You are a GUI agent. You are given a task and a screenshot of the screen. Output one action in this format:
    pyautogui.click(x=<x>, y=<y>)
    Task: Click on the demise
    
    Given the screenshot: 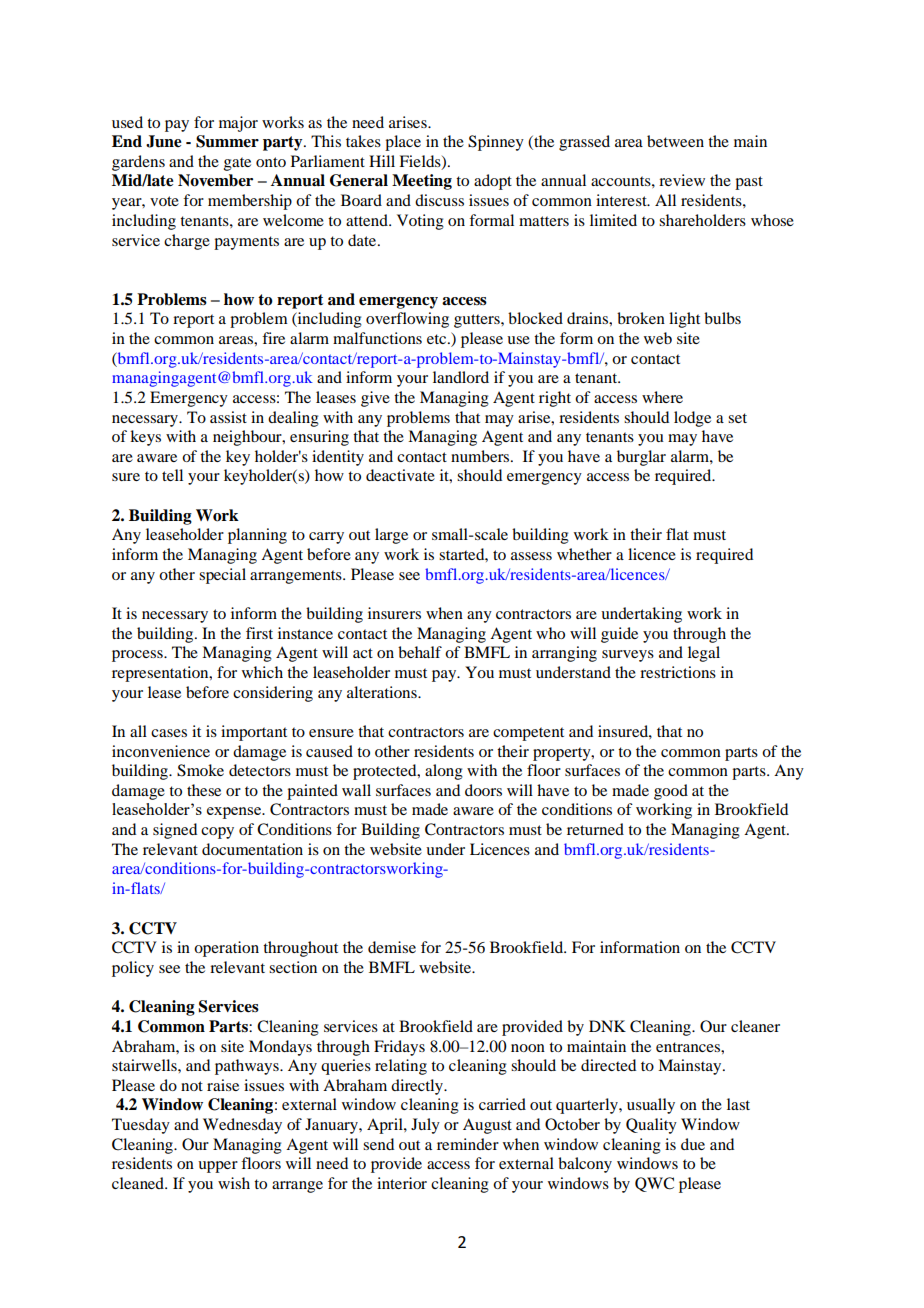 What is the action you would take?
    pyautogui.click(x=392, y=947)
